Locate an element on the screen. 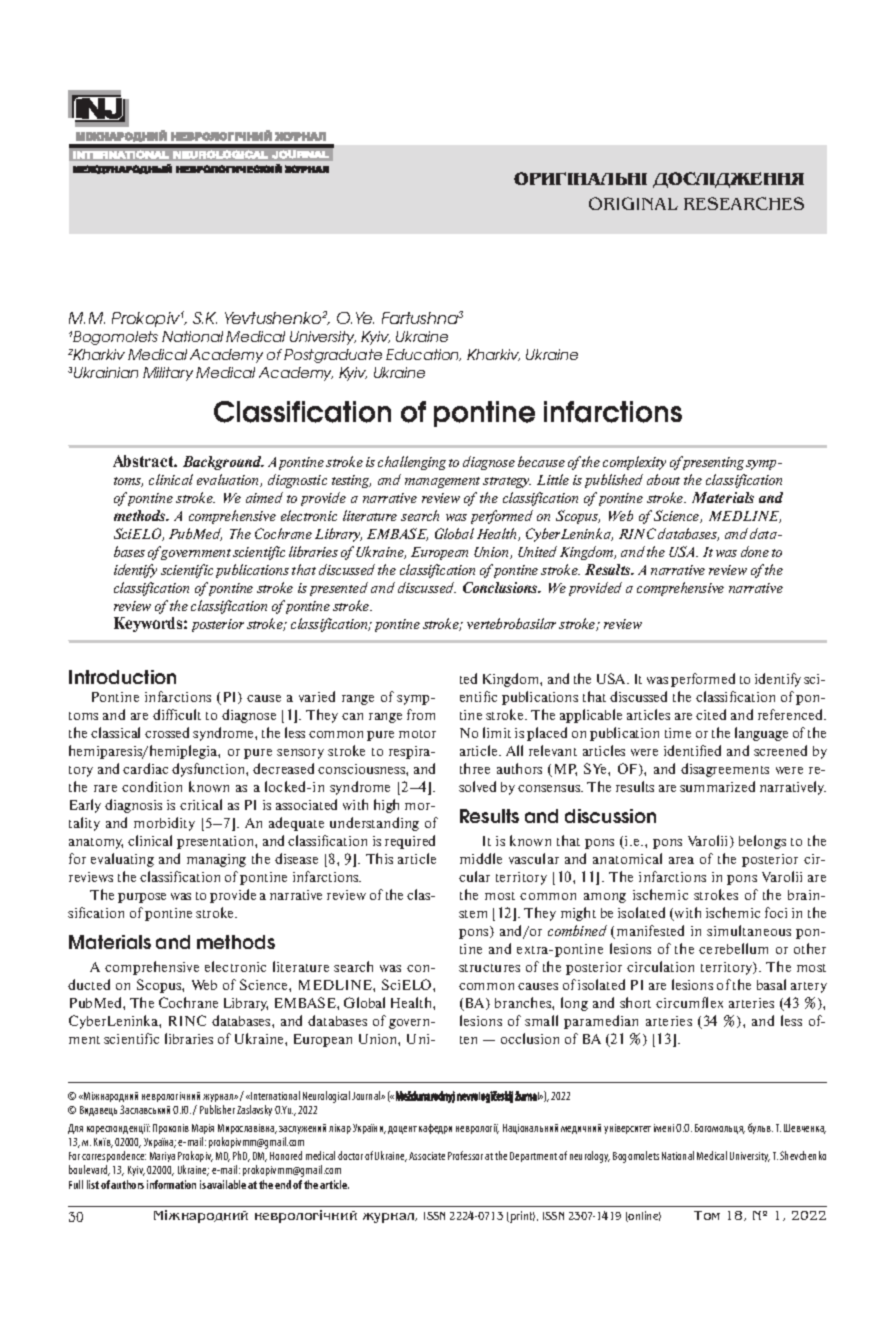 This screenshot has width=896, height=1318. ORIGINAL is located at coordinates (633, 203).
